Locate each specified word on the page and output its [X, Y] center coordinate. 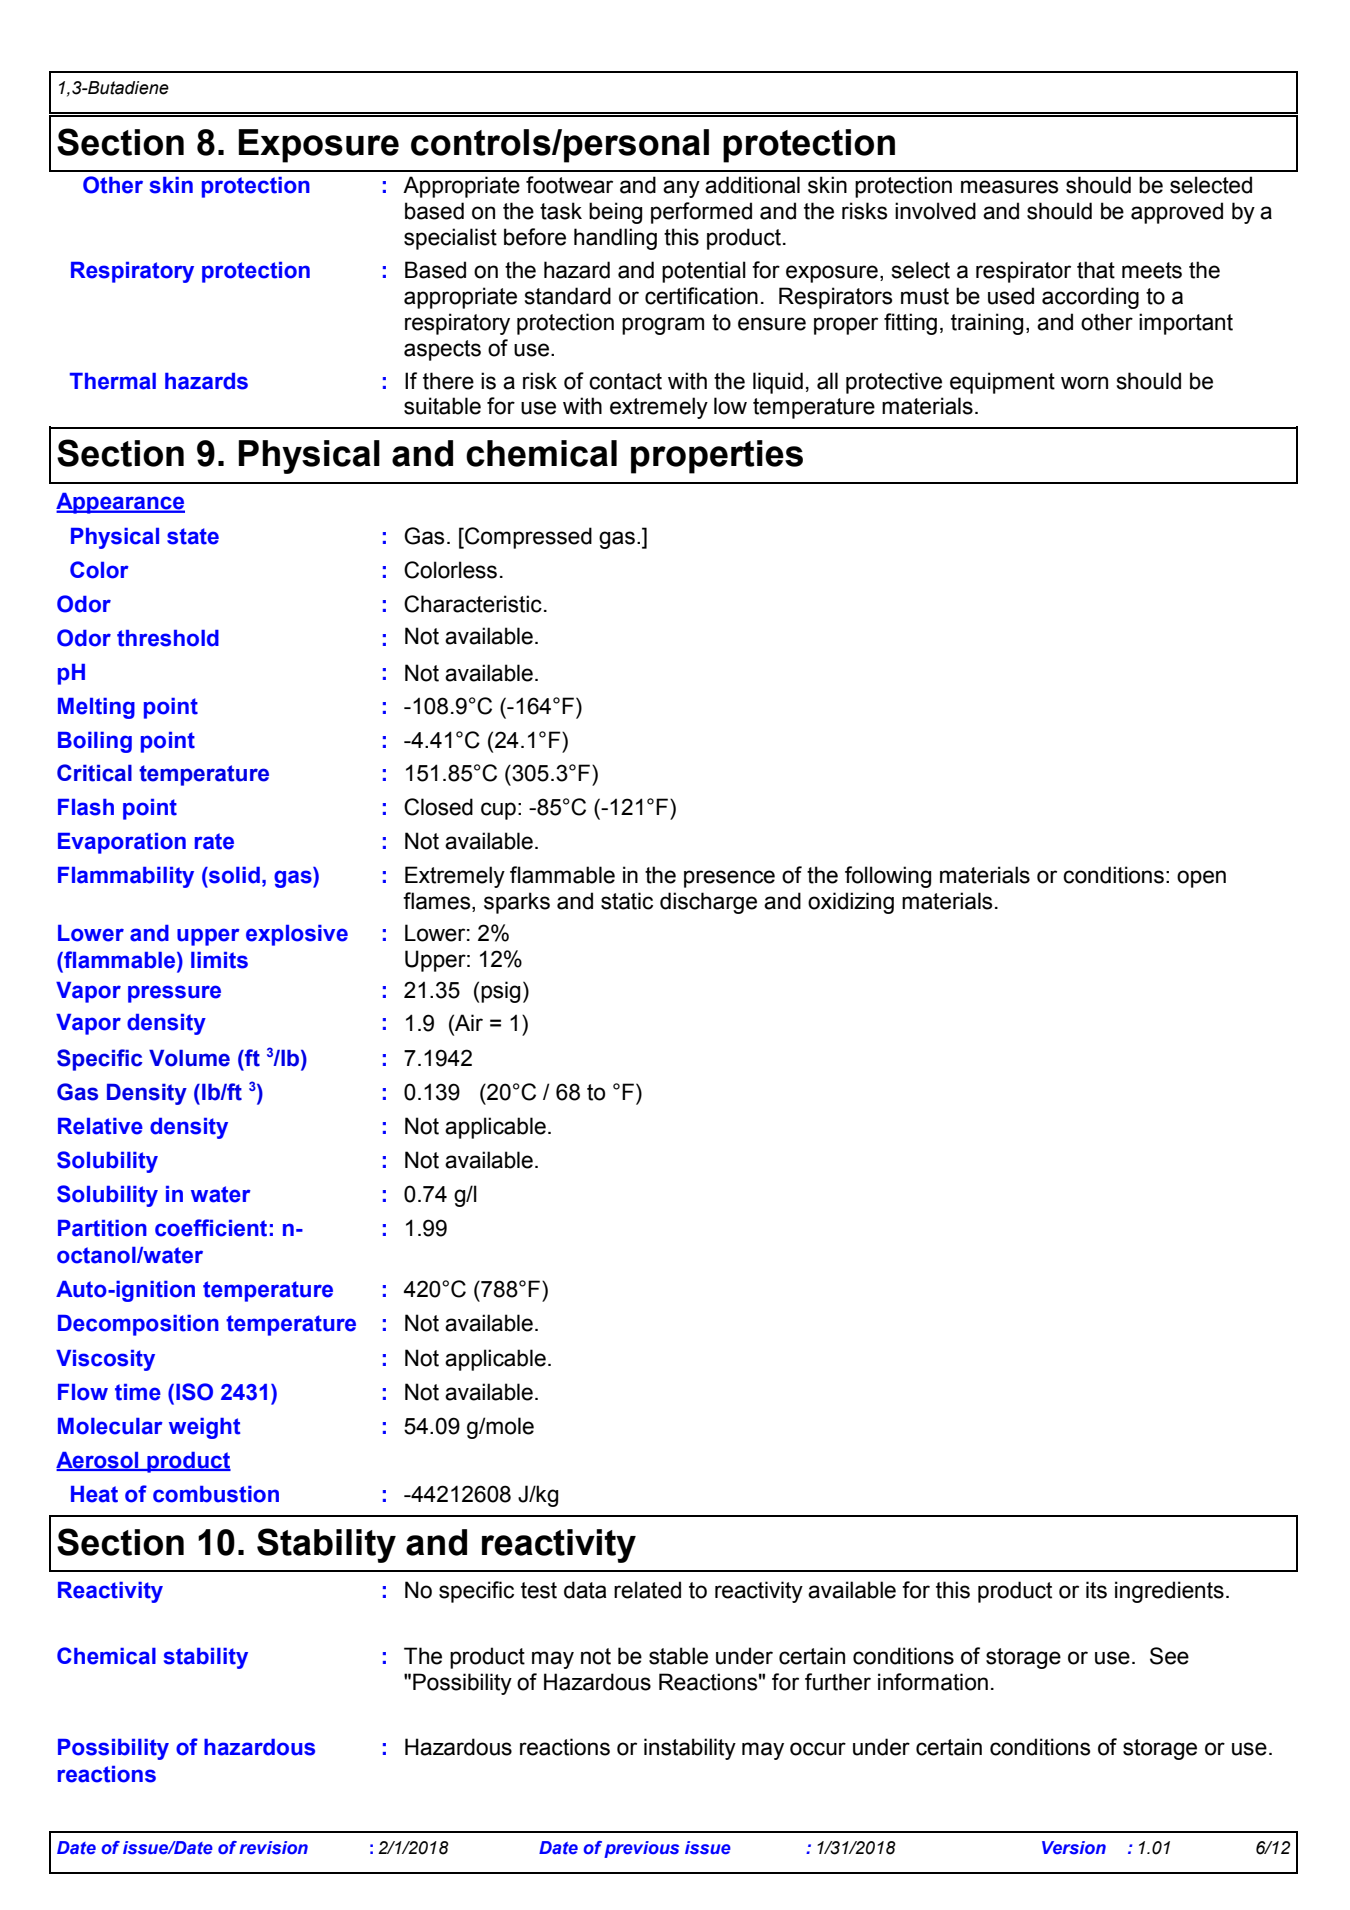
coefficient [211, 1228]
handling [615, 239]
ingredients [1169, 1592]
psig [500, 992]
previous [641, 1849]
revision [273, 1848]
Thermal [113, 381]
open [1201, 879]
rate [214, 841]
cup [498, 811]
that [1096, 270]
